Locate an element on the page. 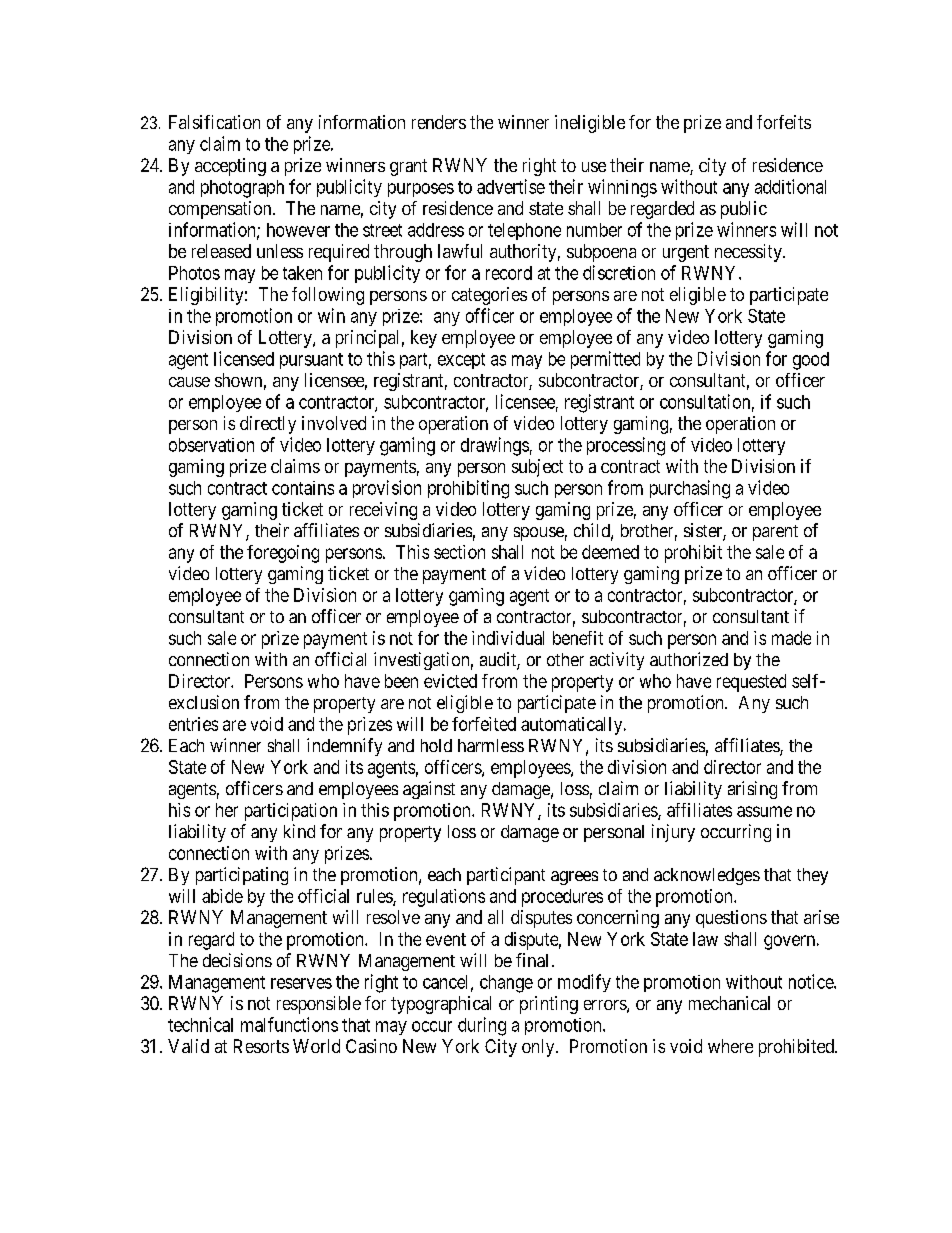  advertise is located at coordinates (511, 186).
